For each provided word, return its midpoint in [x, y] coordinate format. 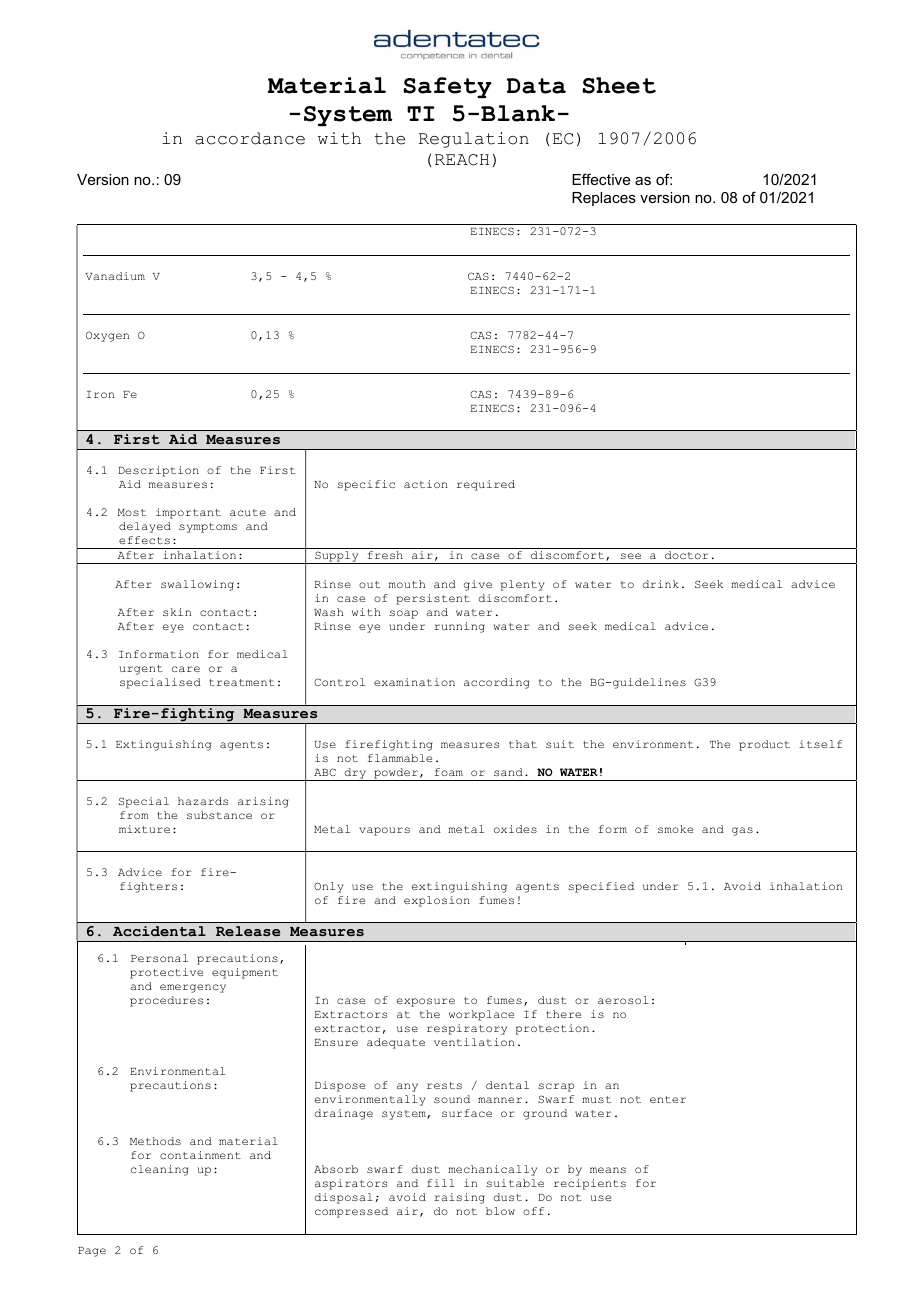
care [186, 669]
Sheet [619, 85]
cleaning [159, 1170]
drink [660, 584]
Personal [159, 958]
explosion [437, 901]
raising [459, 1198]
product [764, 745]
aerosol [623, 1000]
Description [158, 471]
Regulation [474, 140]
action [426, 484]
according [496, 683]
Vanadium [115, 276]
